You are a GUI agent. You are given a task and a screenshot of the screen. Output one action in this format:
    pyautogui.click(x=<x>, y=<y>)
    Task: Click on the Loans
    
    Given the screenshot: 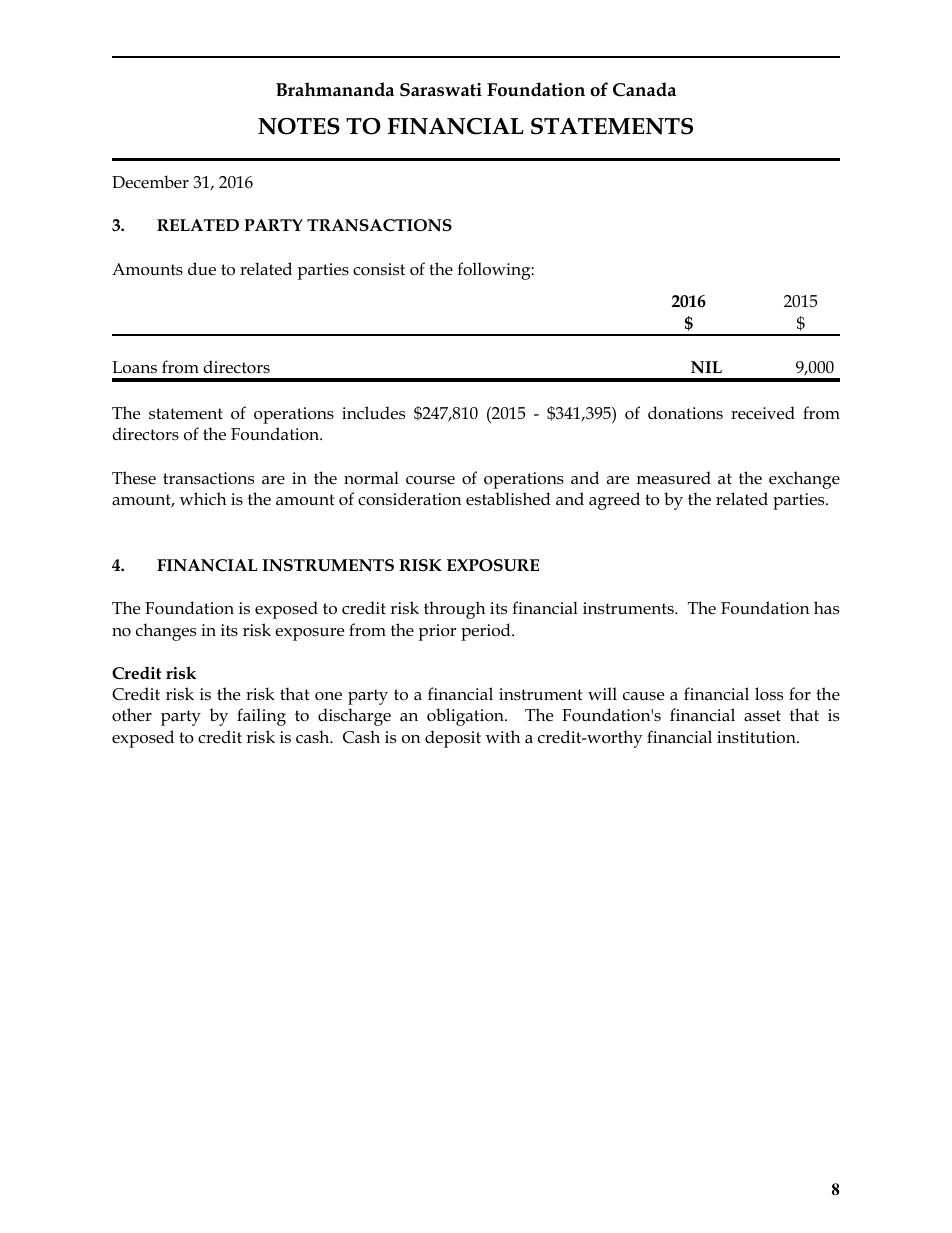 What is the action you would take?
    pyautogui.click(x=134, y=367)
